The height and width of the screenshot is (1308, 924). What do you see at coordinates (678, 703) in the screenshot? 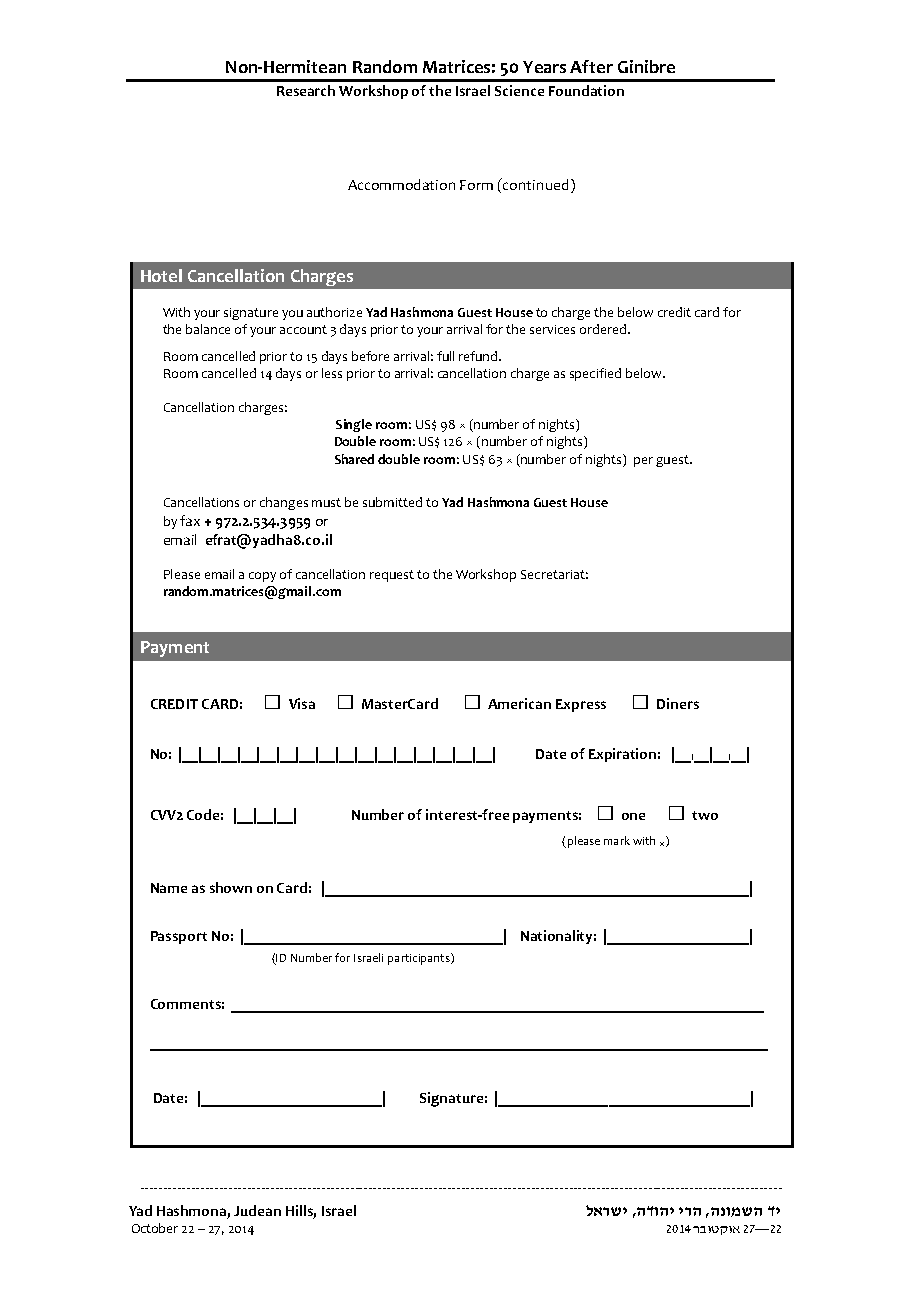
I see `Diners` at bounding box center [678, 703].
